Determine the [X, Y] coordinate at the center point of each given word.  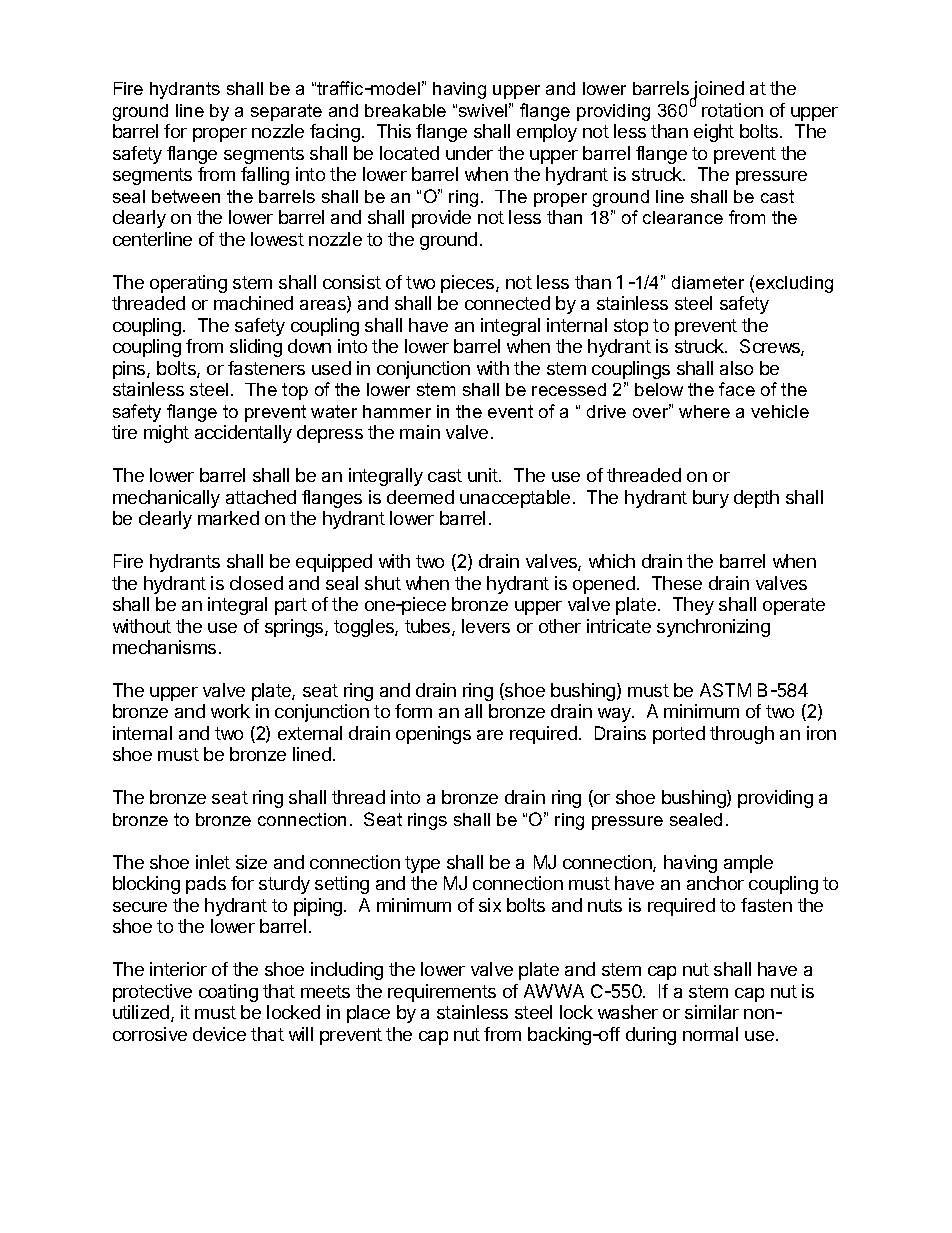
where [704, 411]
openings [433, 735]
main [420, 432]
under [469, 153]
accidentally [243, 434]
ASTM [725, 690]
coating [228, 993]
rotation [732, 110]
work [230, 711]
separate [286, 112]
